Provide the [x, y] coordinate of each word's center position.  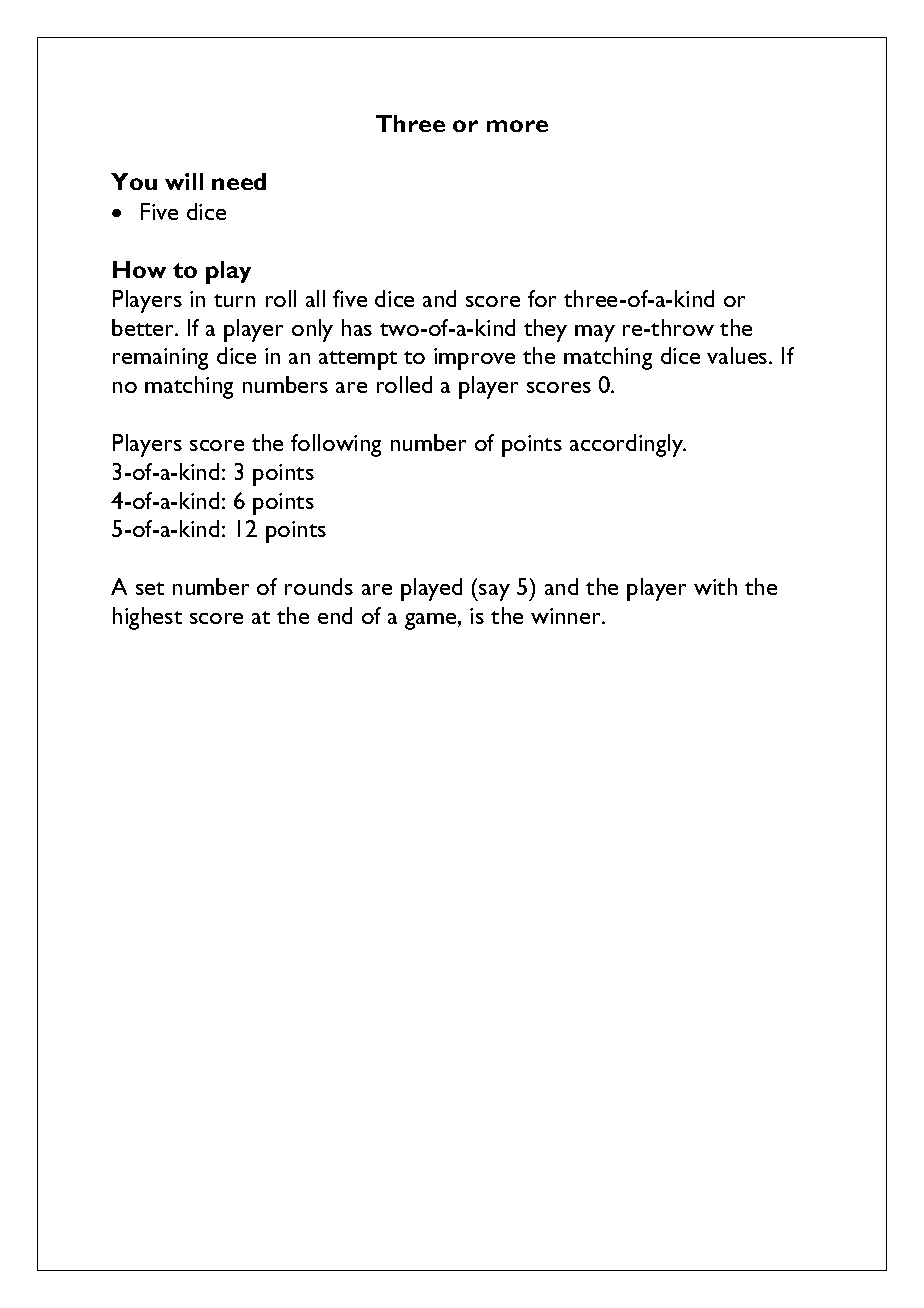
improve [474, 359]
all [315, 298]
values [738, 355]
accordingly [627, 445]
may [595, 333]
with [715, 586]
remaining [160, 359]
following [336, 445]
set [150, 588]
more [517, 126]
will [184, 181]
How [139, 269]
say [494, 592]
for [542, 298]
